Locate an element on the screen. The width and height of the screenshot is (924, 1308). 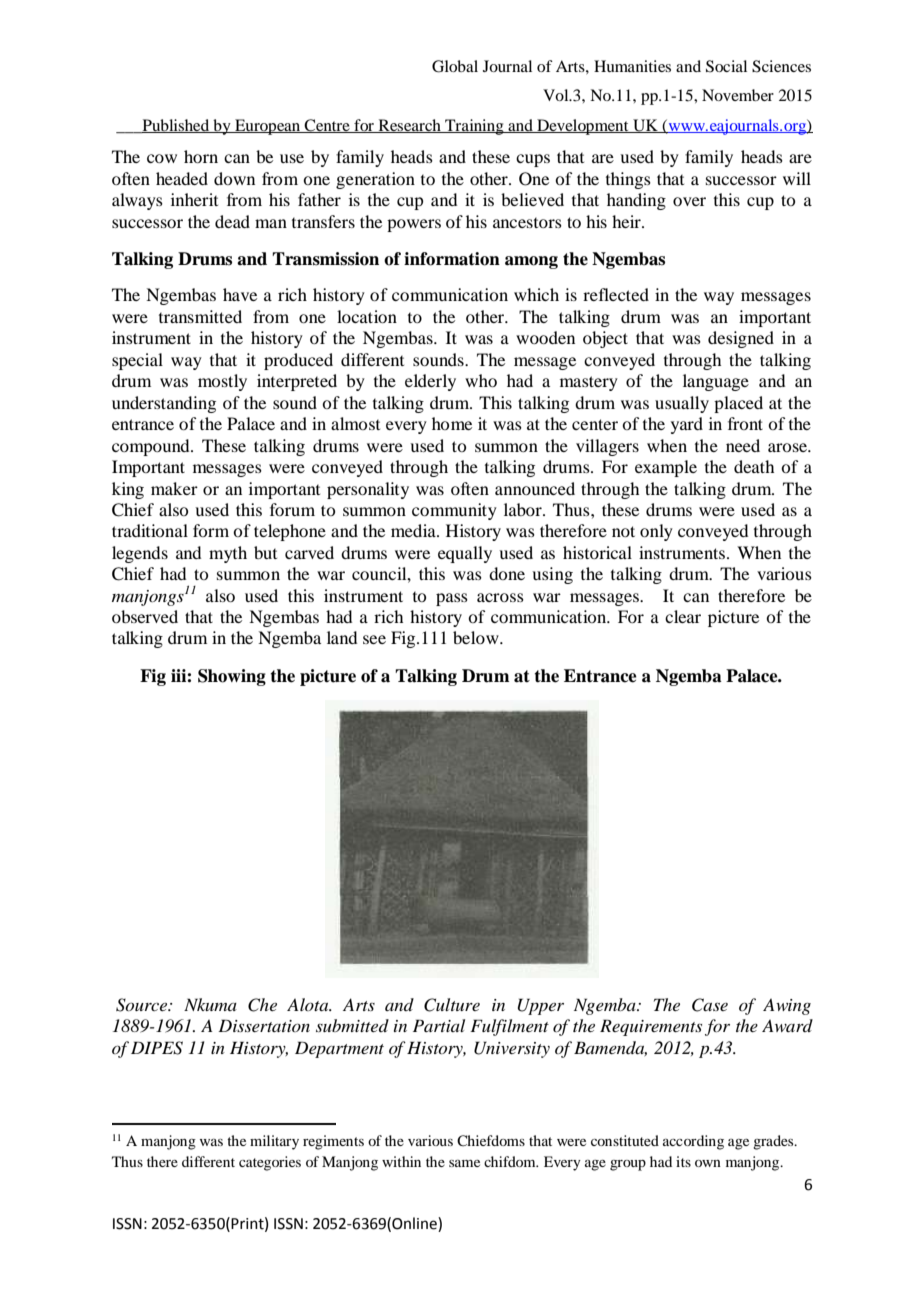
Case is located at coordinates (710, 1005).
